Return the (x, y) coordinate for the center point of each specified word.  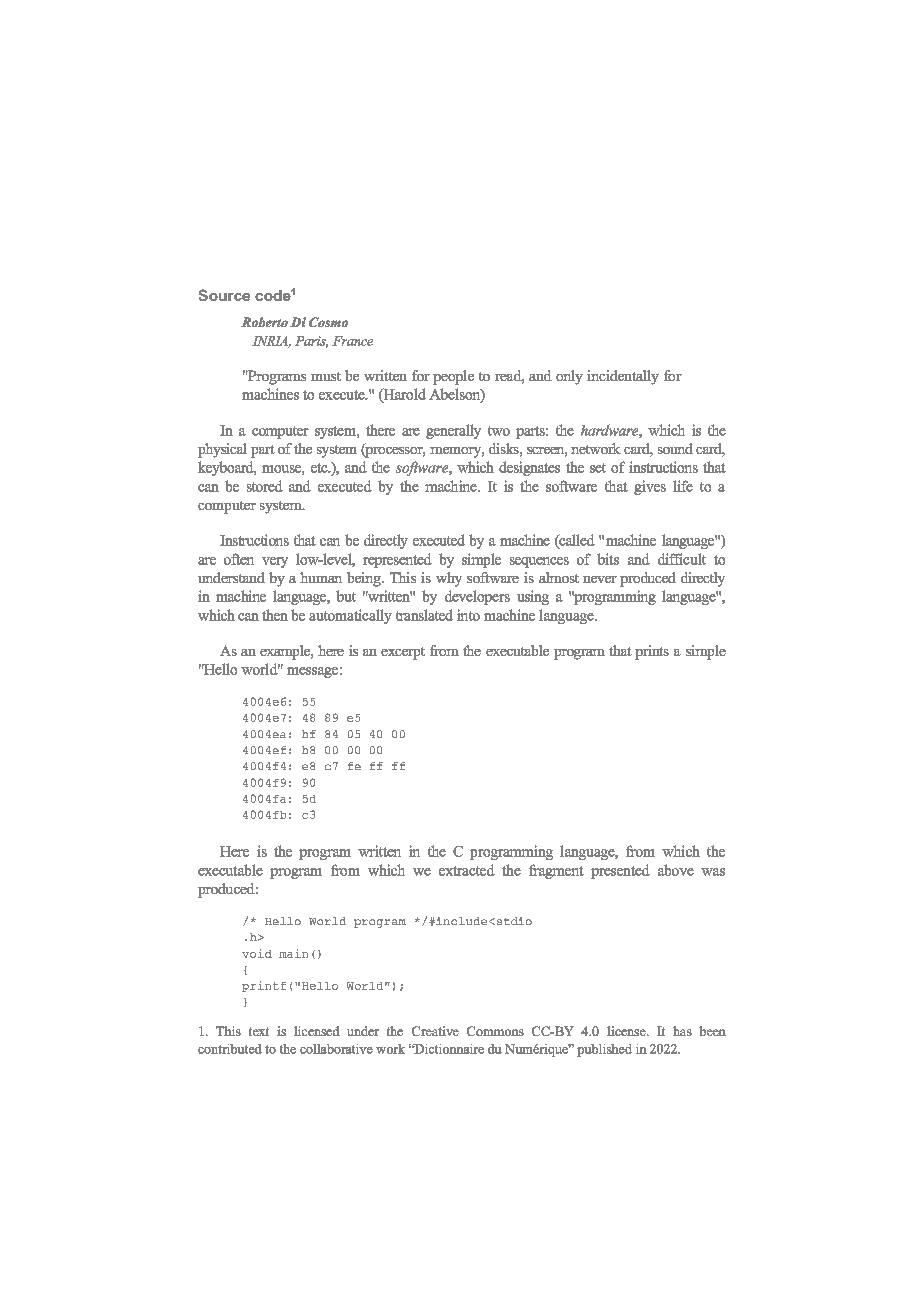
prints (652, 652)
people (453, 377)
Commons (495, 1031)
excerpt (403, 653)
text (259, 1031)
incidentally (623, 377)
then (275, 615)
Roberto (264, 322)
